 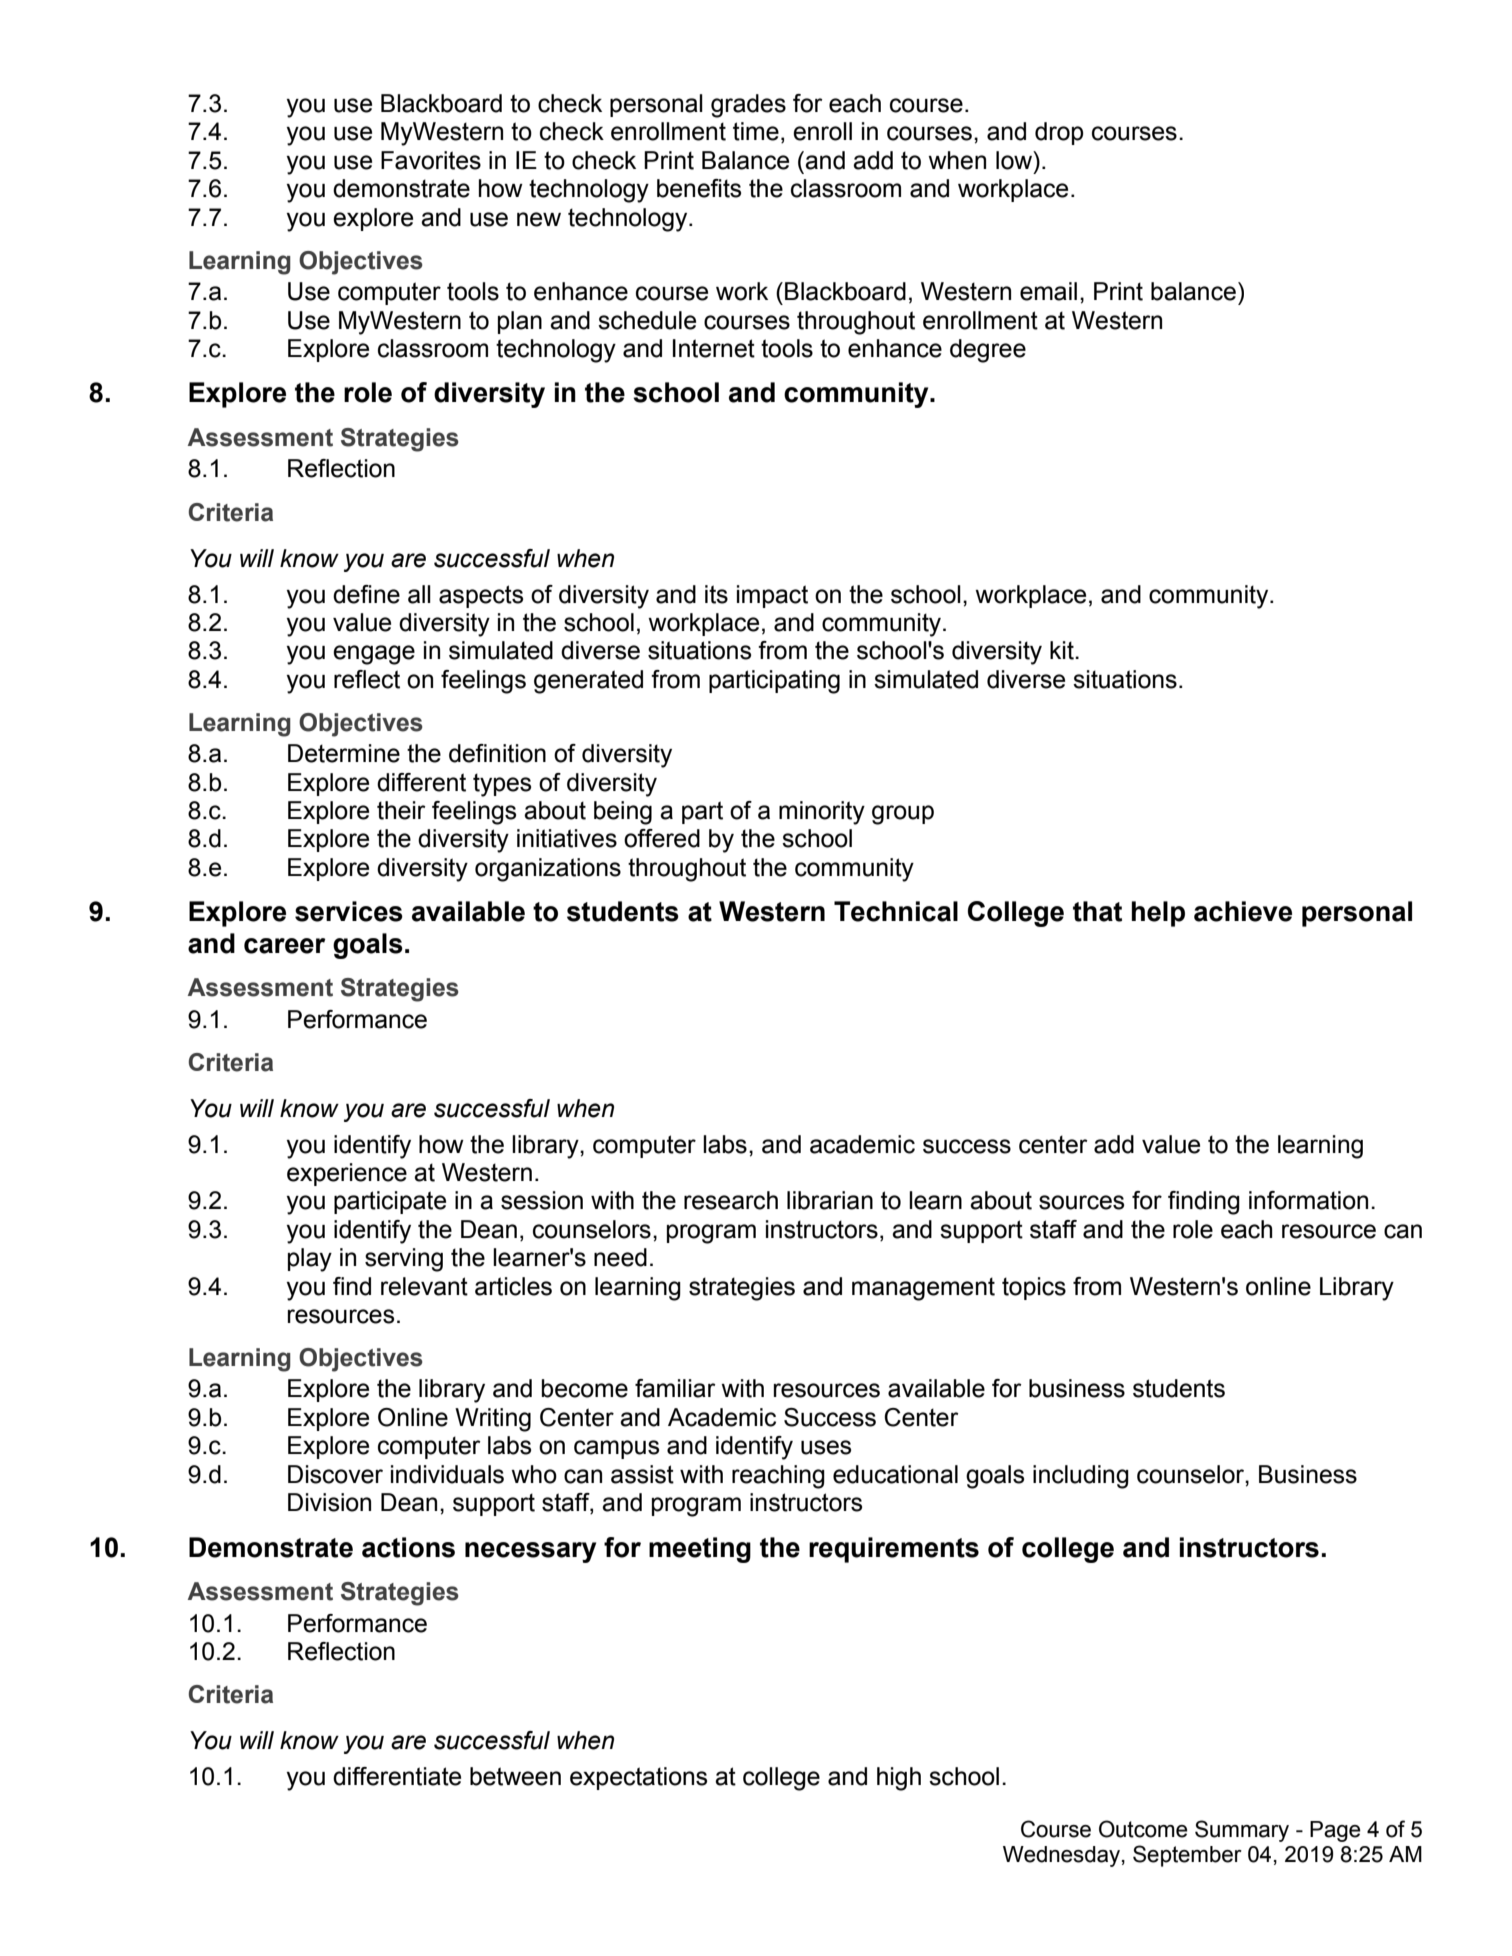 I want to click on services, so click(x=349, y=911).
